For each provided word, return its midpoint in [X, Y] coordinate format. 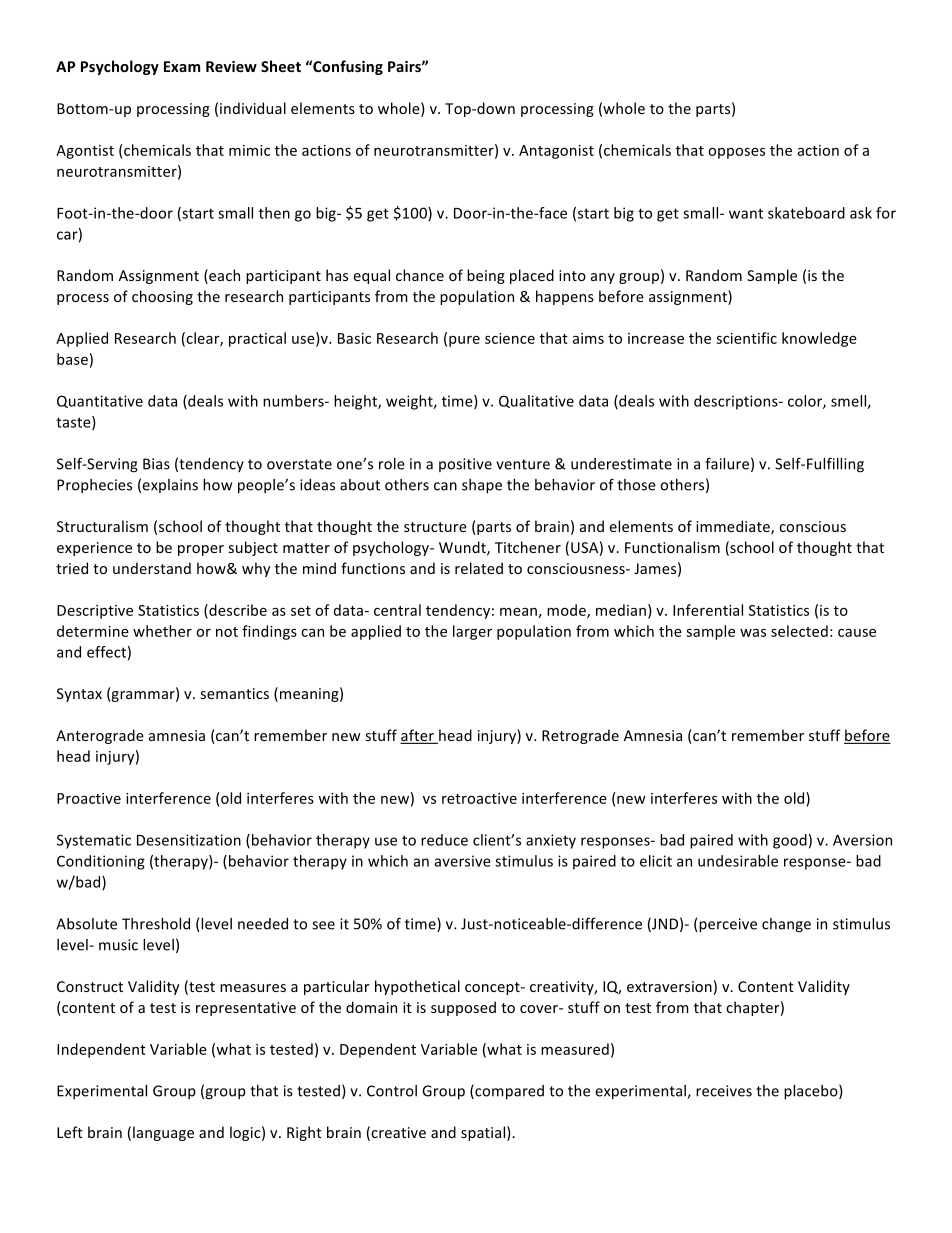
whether [162, 631]
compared [508, 1092]
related [479, 568]
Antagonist [556, 152]
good [790, 841]
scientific [746, 338]
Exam [182, 66]
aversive [462, 861]
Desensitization [189, 840]
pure [464, 341]
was [753, 633]
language [163, 1133]
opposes [736, 153]
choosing [162, 297]
